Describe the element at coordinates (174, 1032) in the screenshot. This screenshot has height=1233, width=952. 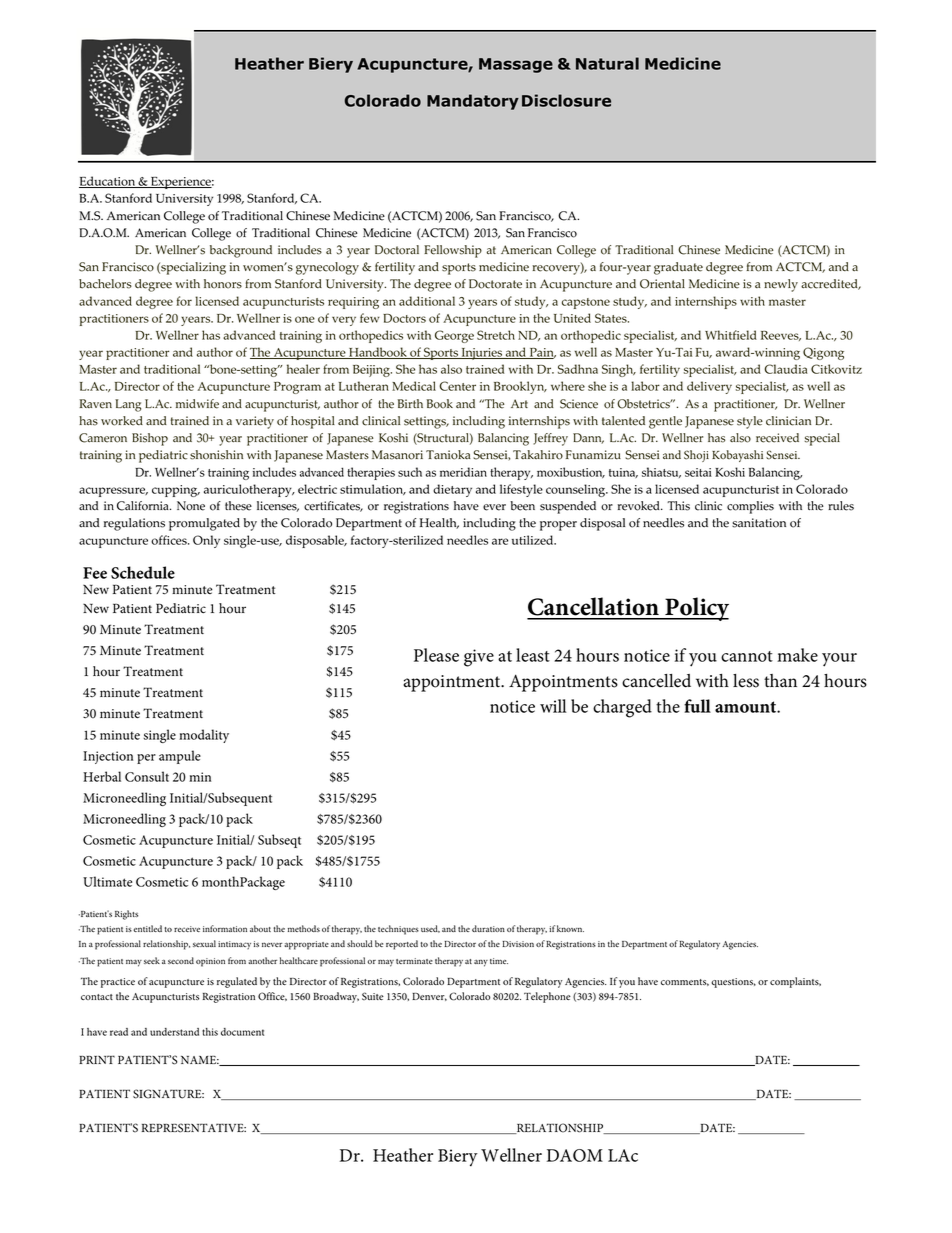
I see `understand` at that location.
